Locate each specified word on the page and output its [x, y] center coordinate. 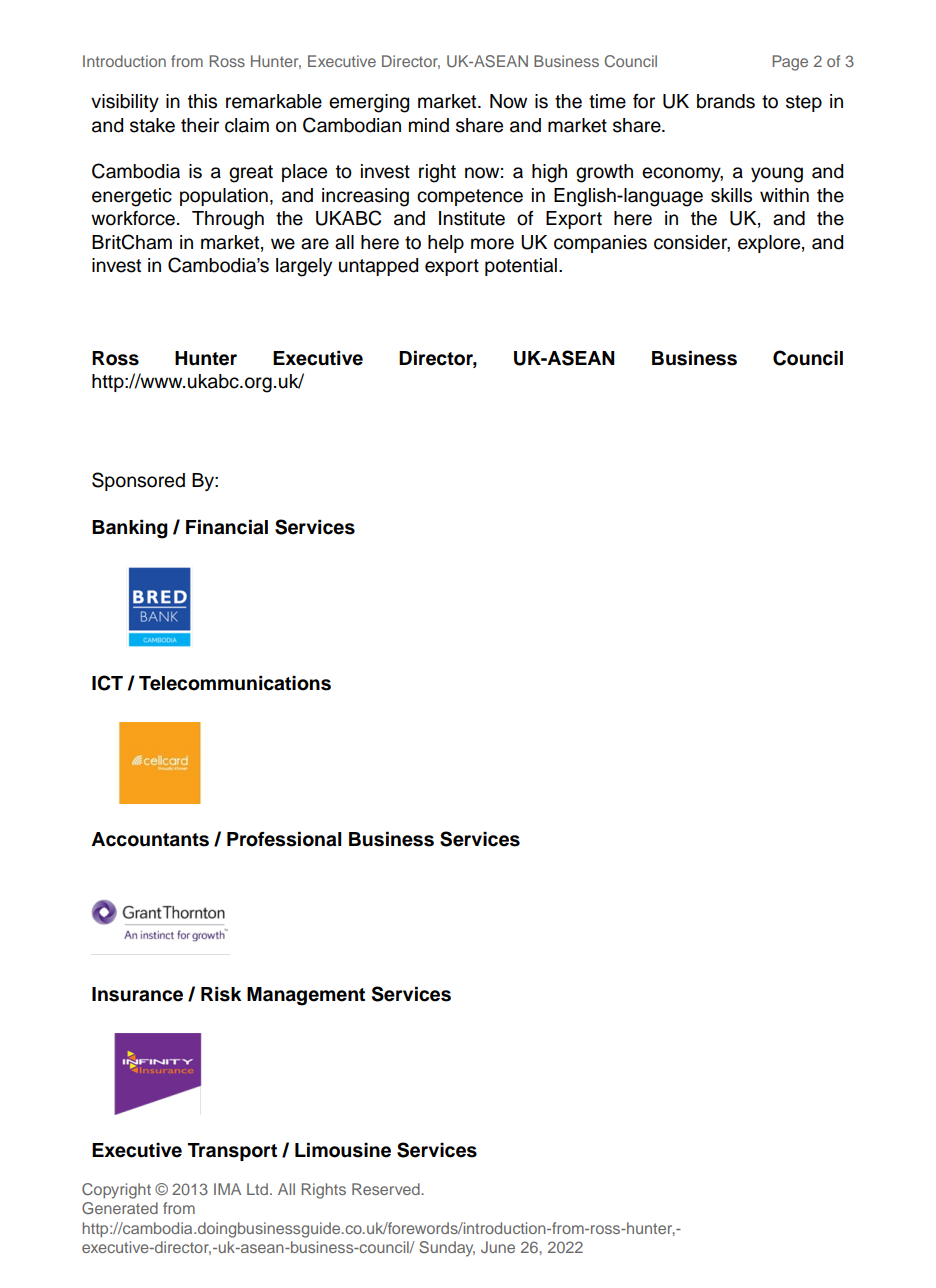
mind [429, 125]
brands [726, 101]
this [202, 101]
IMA [227, 1189]
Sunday [447, 1249]
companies [600, 244]
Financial [227, 527]
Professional [284, 839]
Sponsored [138, 481]
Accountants [150, 839]
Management [306, 996]
